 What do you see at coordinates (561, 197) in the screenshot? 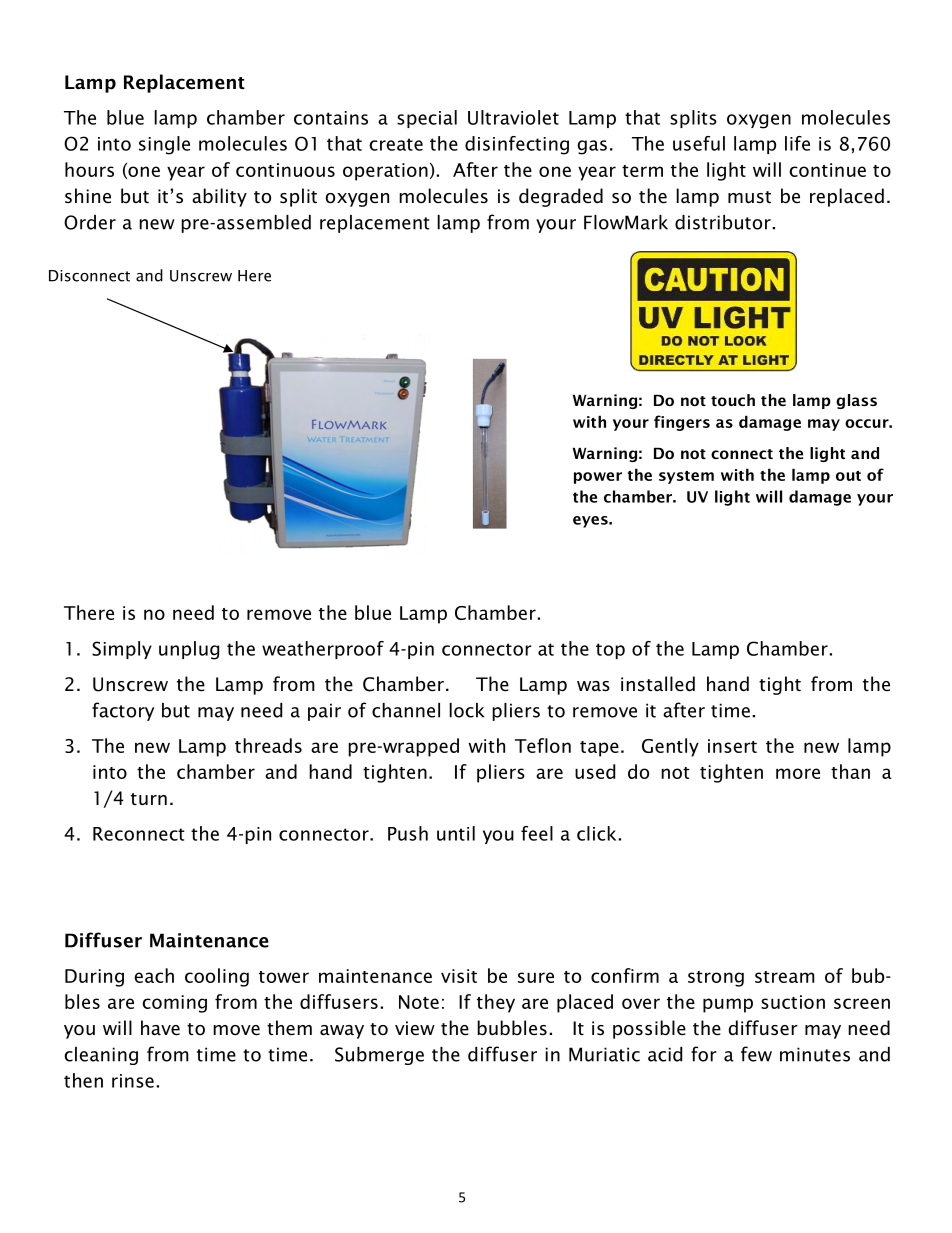
I see `degraded` at bounding box center [561, 197].
